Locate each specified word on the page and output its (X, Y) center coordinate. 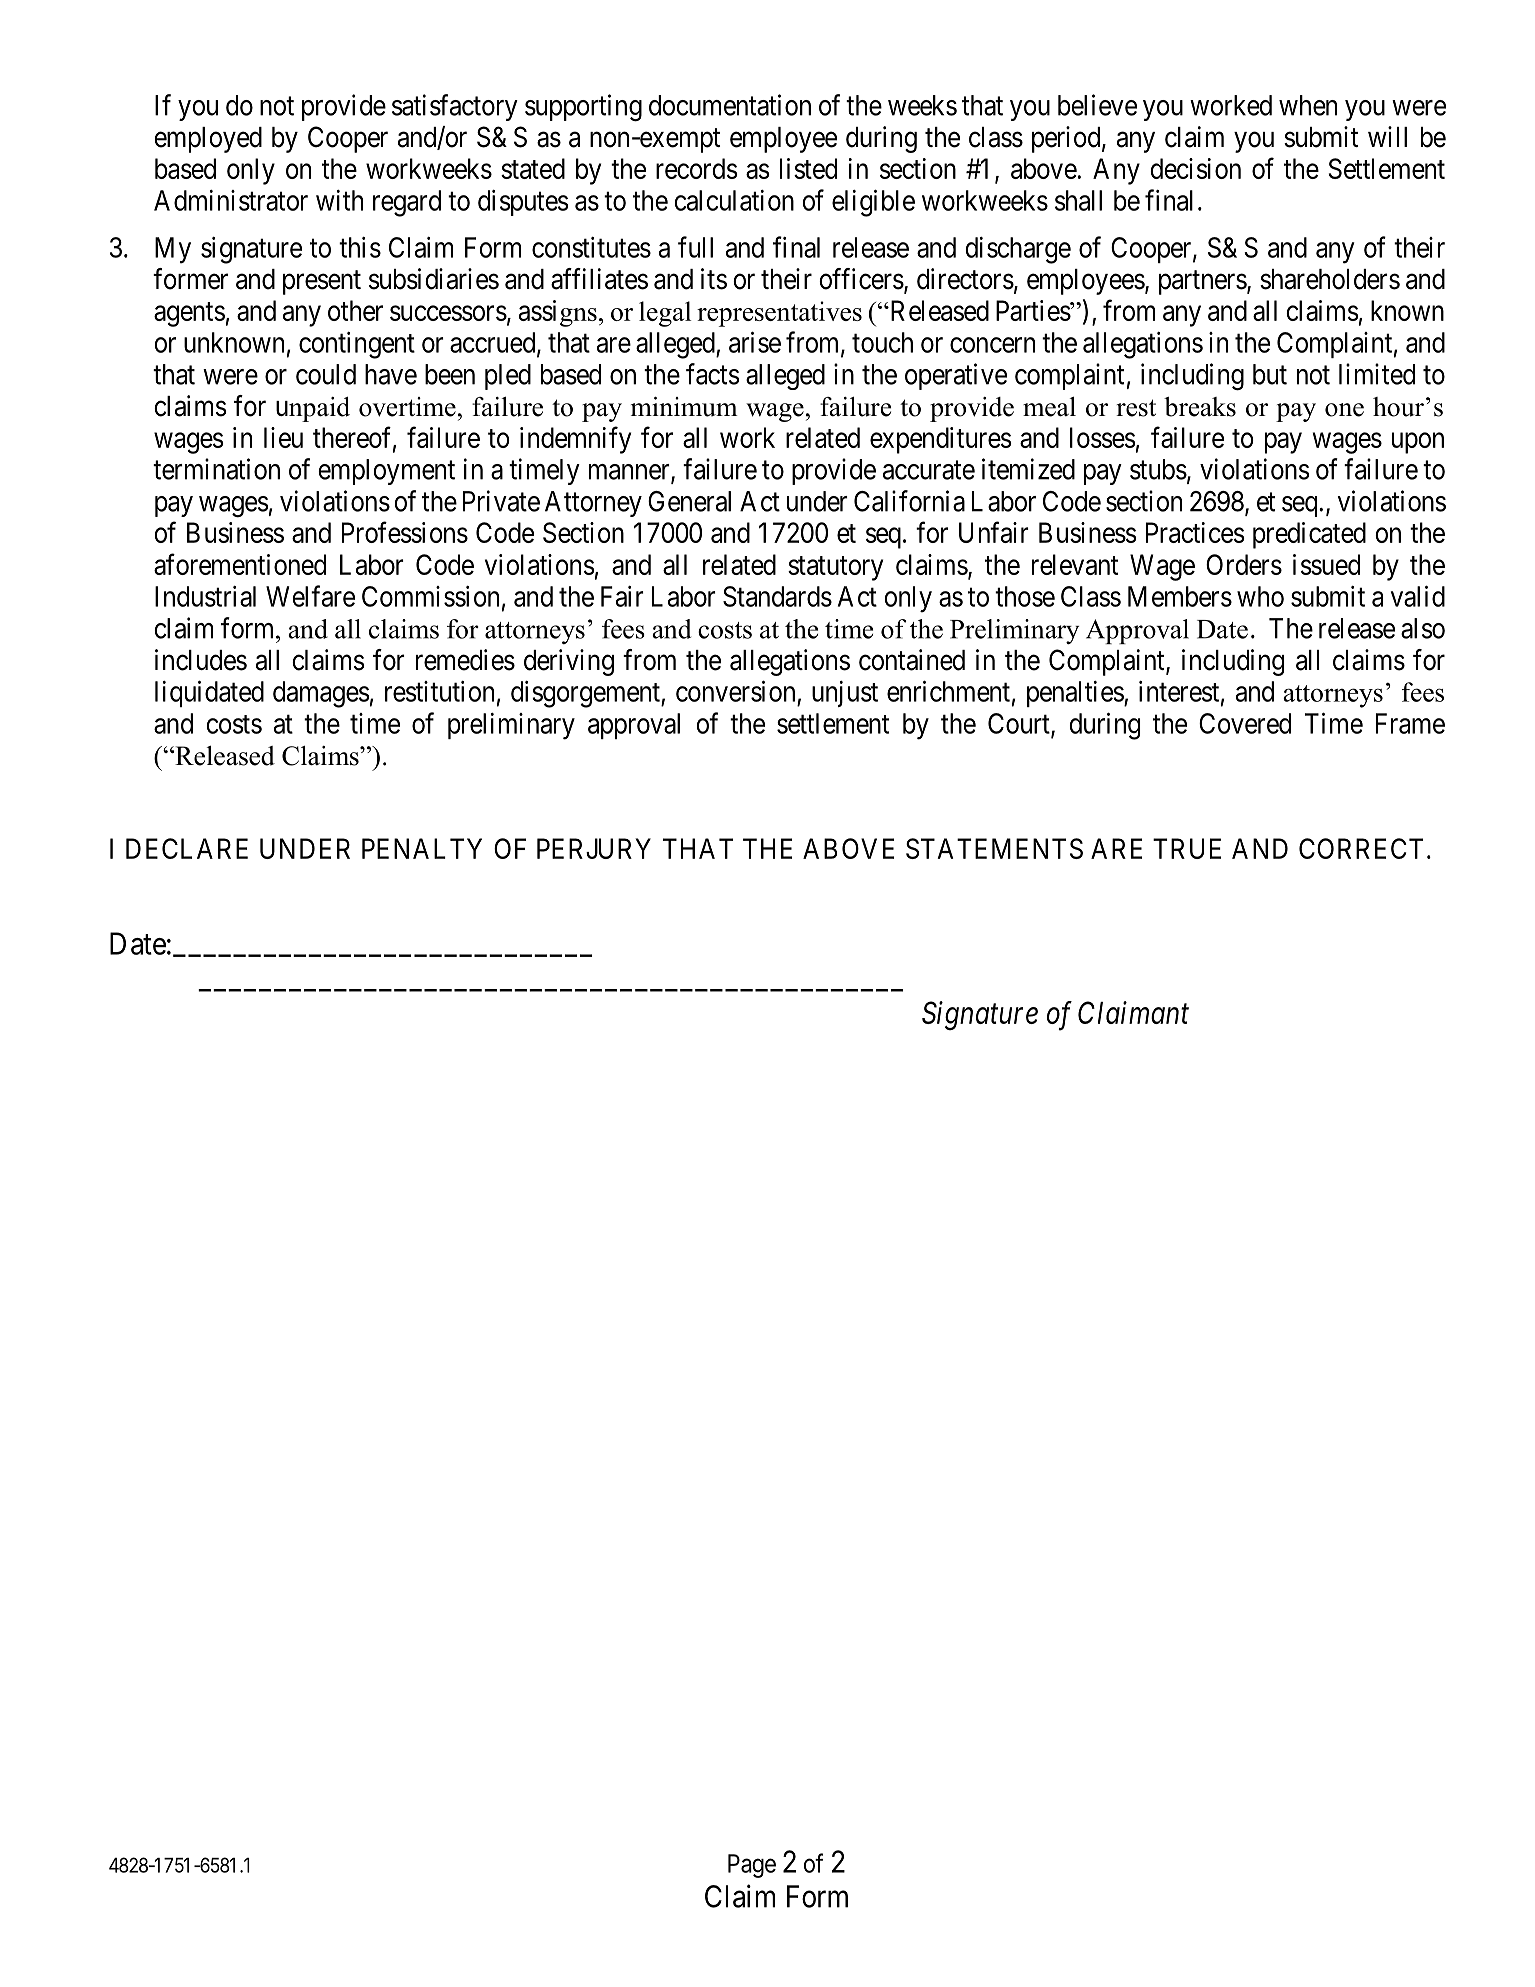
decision (1195, 168)
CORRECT (1361, 848)
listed (808, 168)
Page (752, 1866)
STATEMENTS (994, 848)
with (339, 200)
